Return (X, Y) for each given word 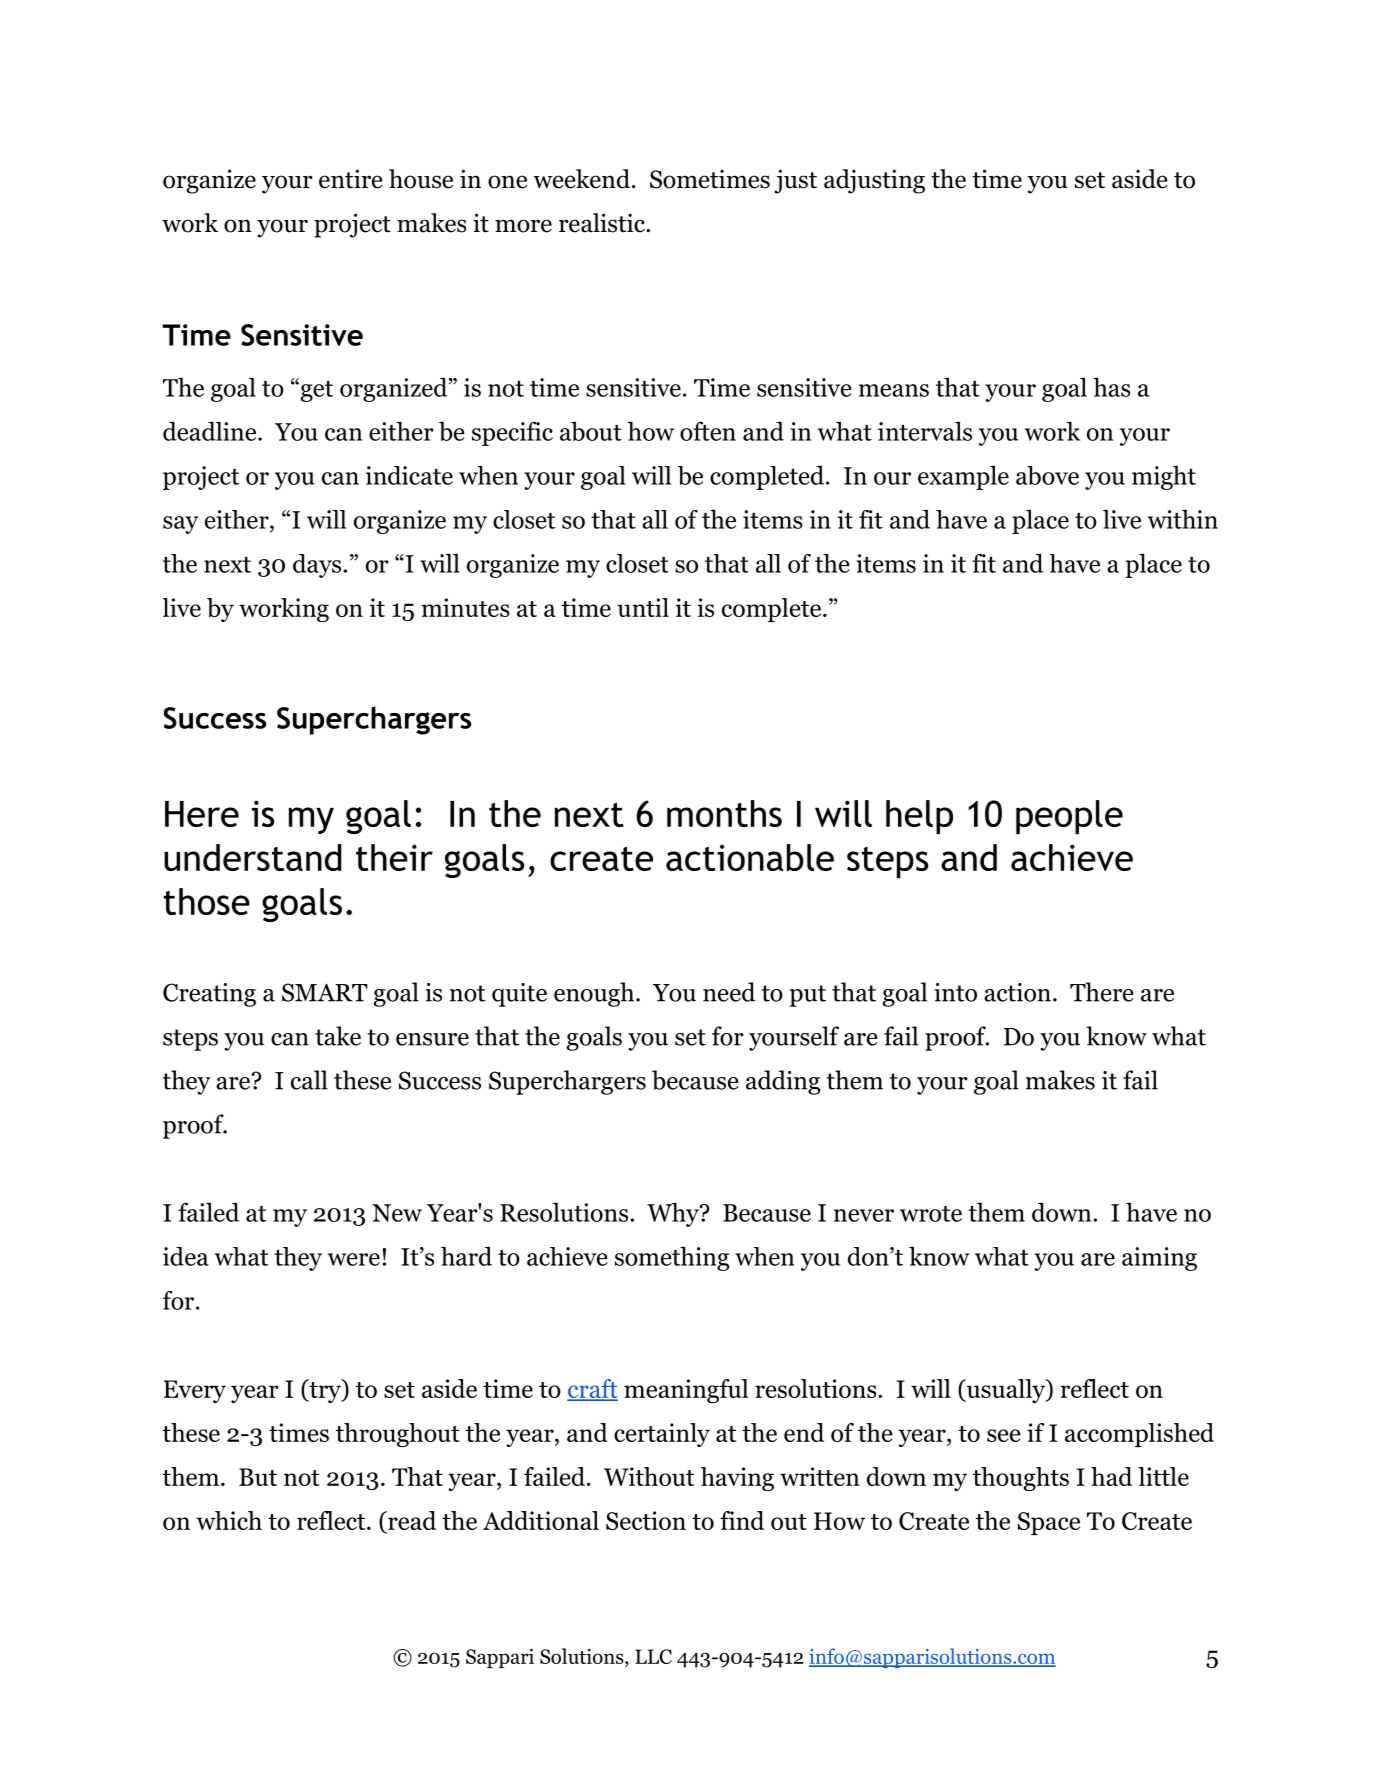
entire (351, 179)
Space (1049, 1523)
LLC (653, 1656)
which (229, 1520)
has (1111, 387)
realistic (603, 223)
